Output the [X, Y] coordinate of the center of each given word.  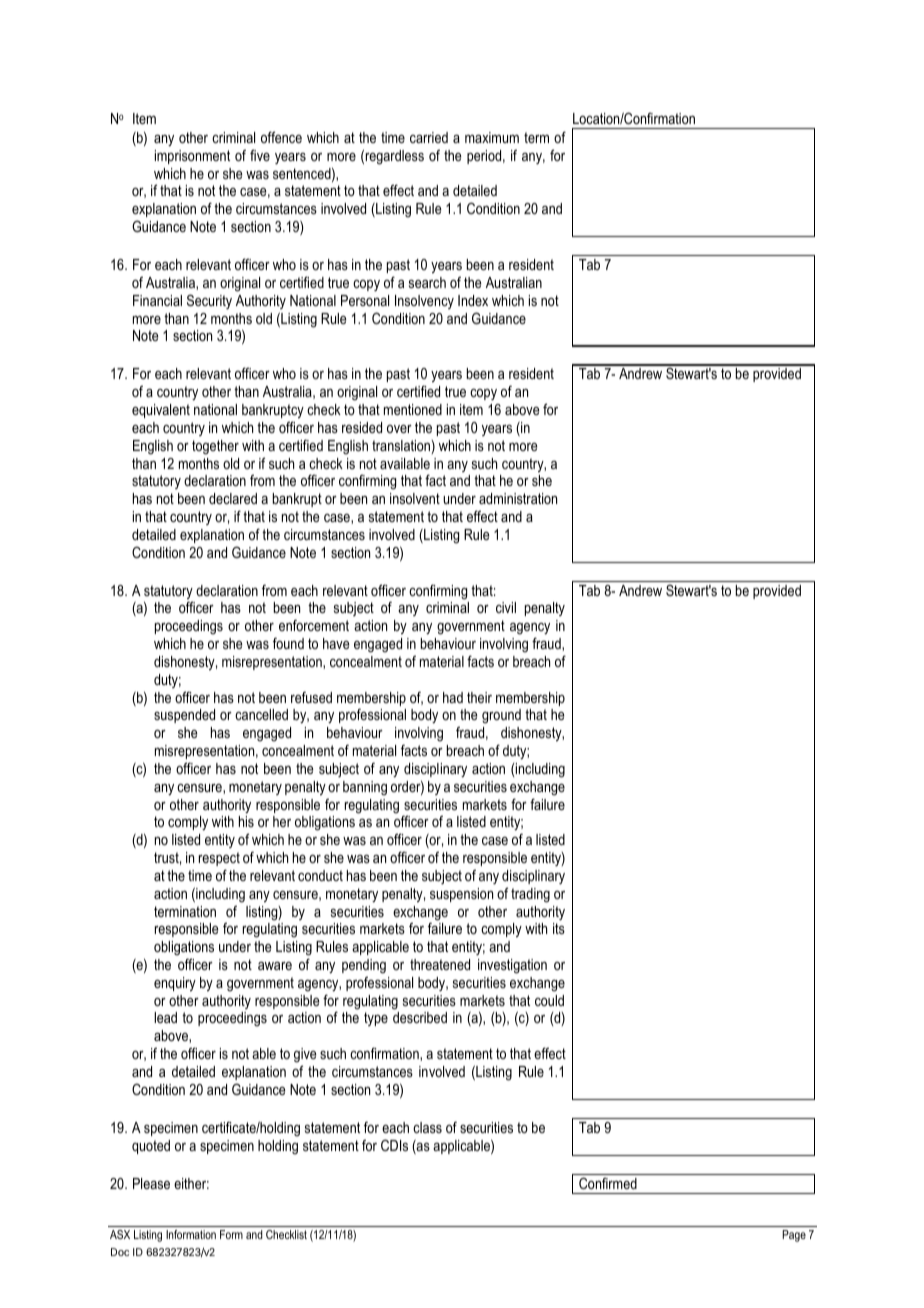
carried [429, 137]
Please [151, 1183]
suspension [461, 895]
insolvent [415, 498]
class [427, 1127]
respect [219, 859]
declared [233, 498]
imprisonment [192, 157]
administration [518, 498]
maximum [492, 137]
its [559, 928]
